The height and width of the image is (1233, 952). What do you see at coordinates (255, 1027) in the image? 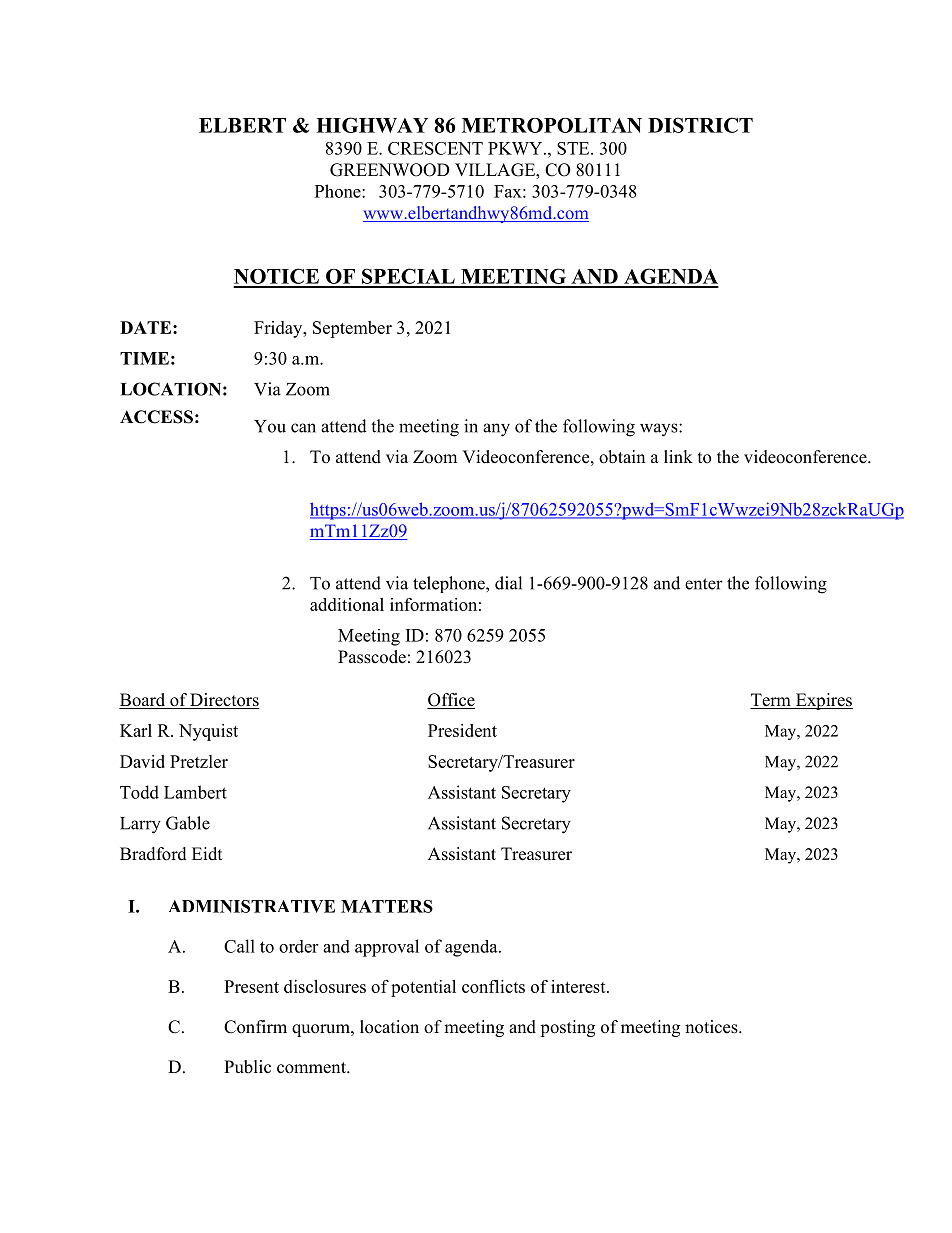
I see `Confirm` at bounding box center [255, 1027].
